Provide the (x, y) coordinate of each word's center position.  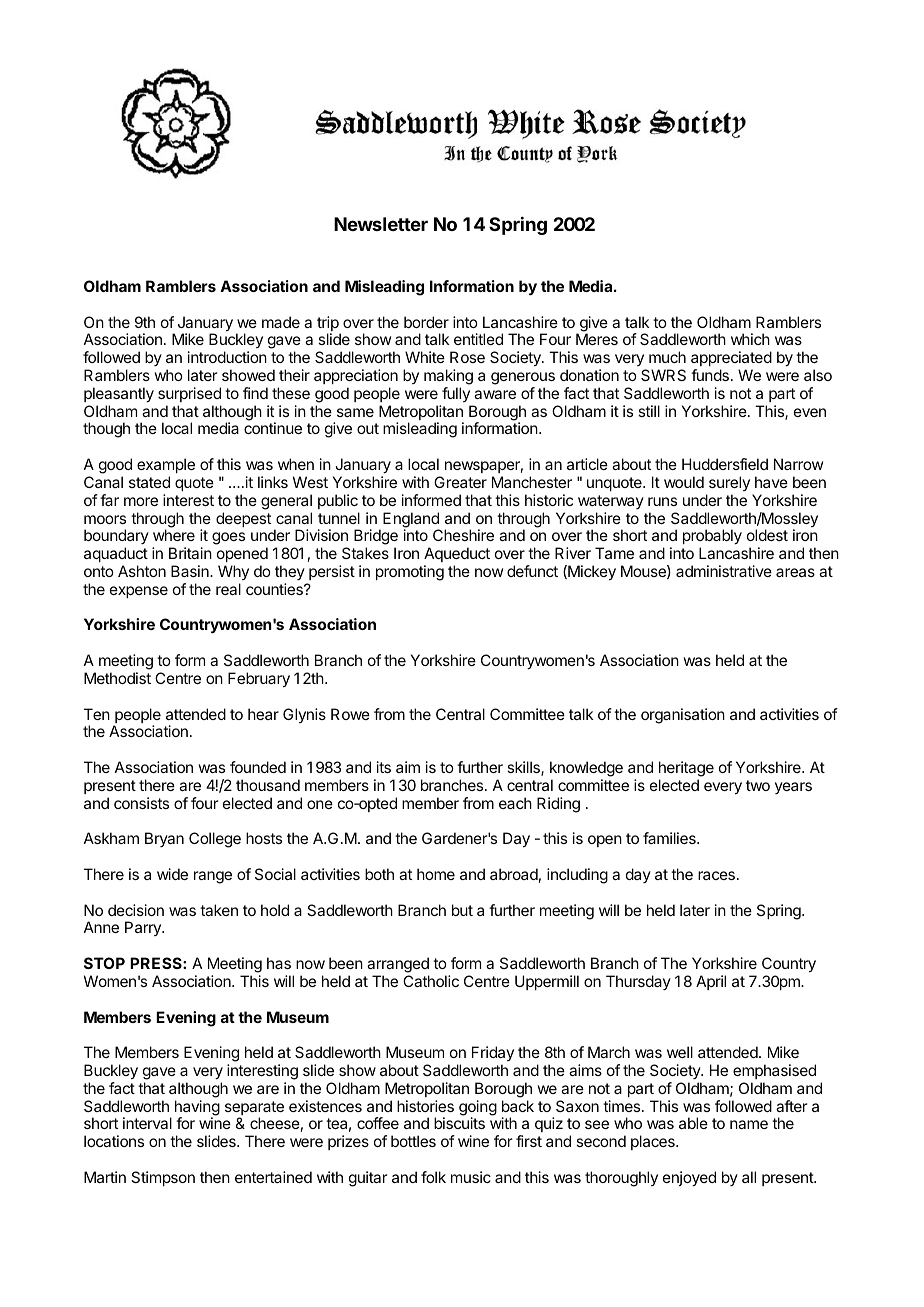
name (749, 1124)
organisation (683, 716)
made (281, 322)
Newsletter (381, 224)
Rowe (350, 714)
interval (147, 1123)
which (750, 339)
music (471, 1177)
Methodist (117, 678)
